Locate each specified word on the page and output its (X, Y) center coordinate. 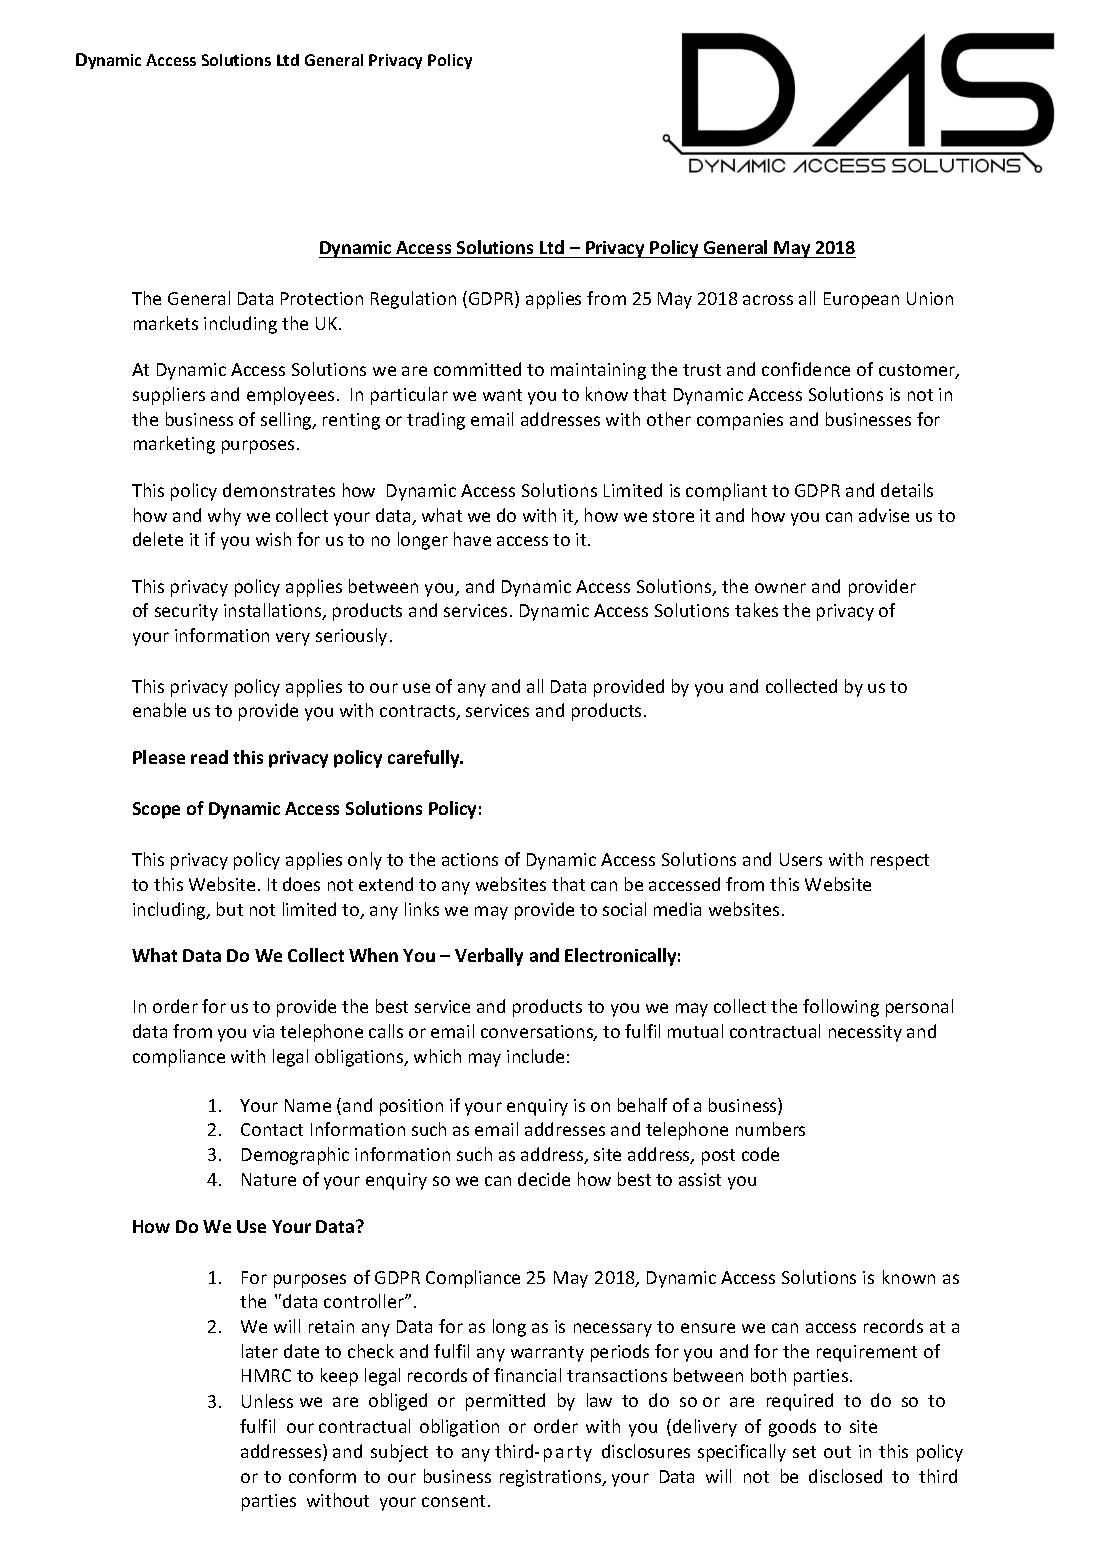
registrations (552, 1478)
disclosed (845, 1476)
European (861, 300)
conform (322, 1476)
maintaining (598, 371)
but (230, 909)
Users (801, 859)
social (624, 909)
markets (166, 323)
